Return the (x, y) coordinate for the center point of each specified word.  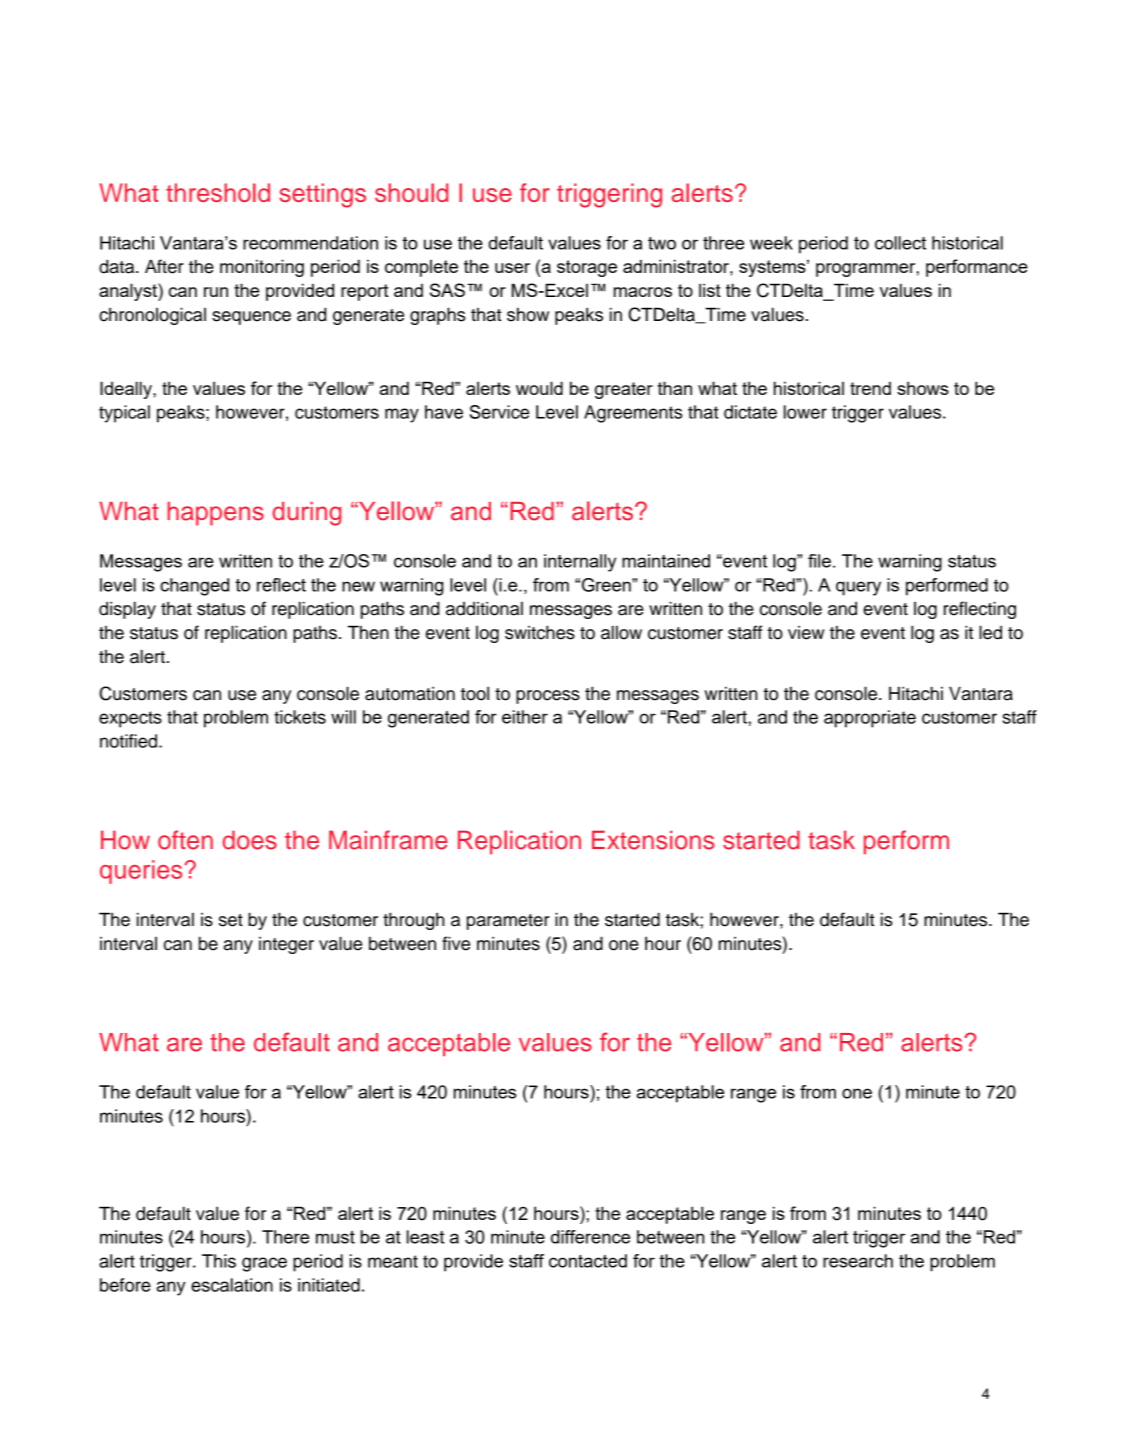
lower (805, 412)
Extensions (653, 840)
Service (499, 412)
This (219, 1261)
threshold (218, 192)
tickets (300, 717)
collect (900, 243)
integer (286, 945)
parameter (508, 922)
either (525, 717)
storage (587, 268)
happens (216, 514)
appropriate (870, 719)
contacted (588, 1261)
